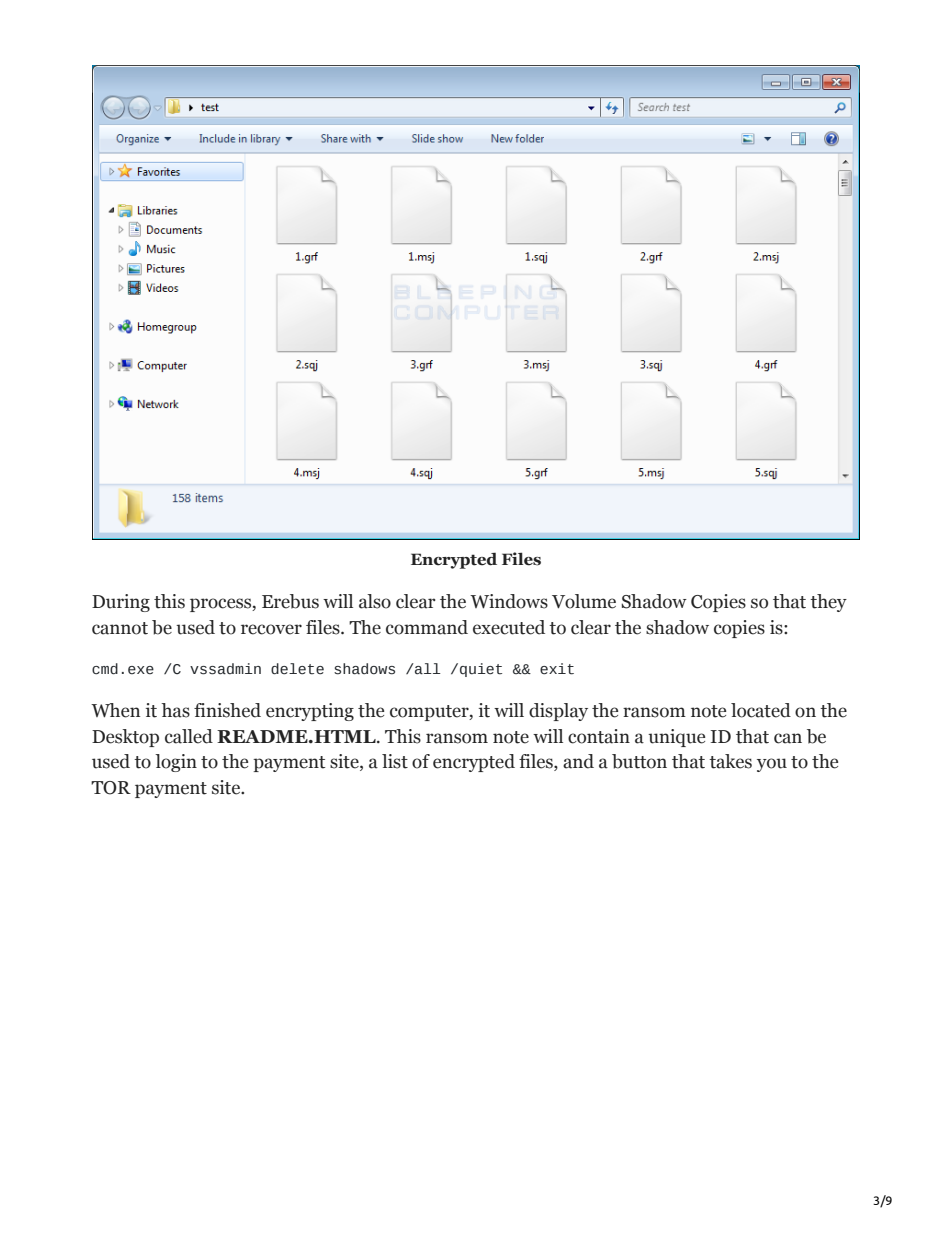 The width and height of the page is (952, 1233). What do you see at coordinates (121, 603) in the page?
I see `During` at bounding box center [121, 603].
